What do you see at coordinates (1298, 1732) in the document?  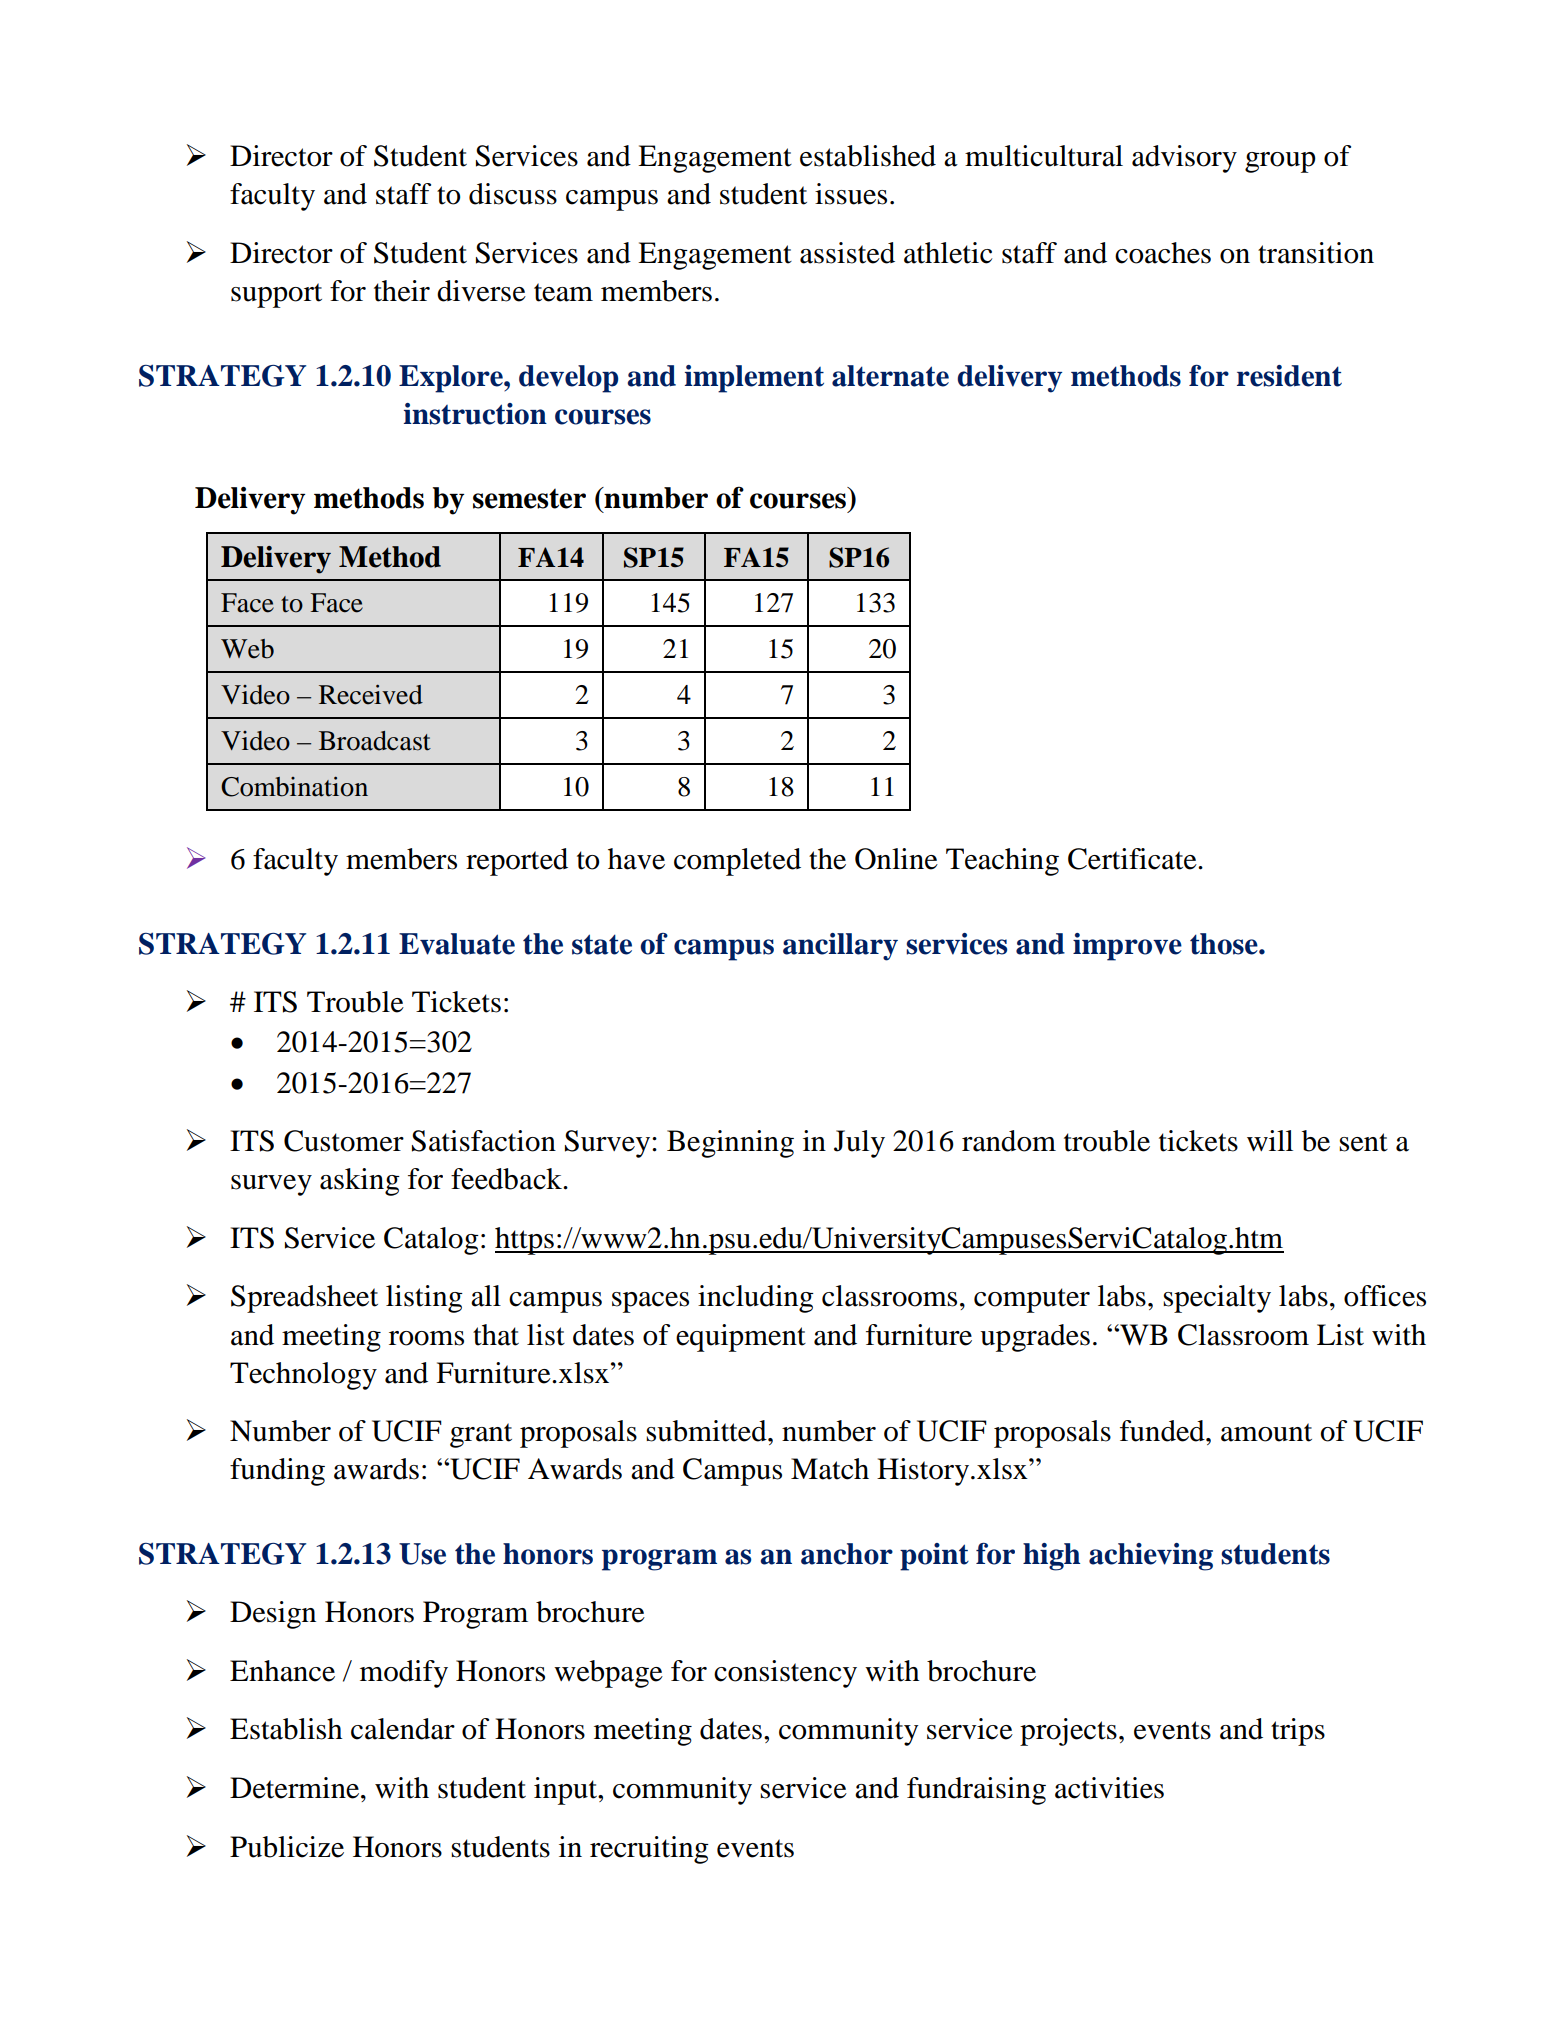 I see `trips` at bounding box center [1298, 1732].
